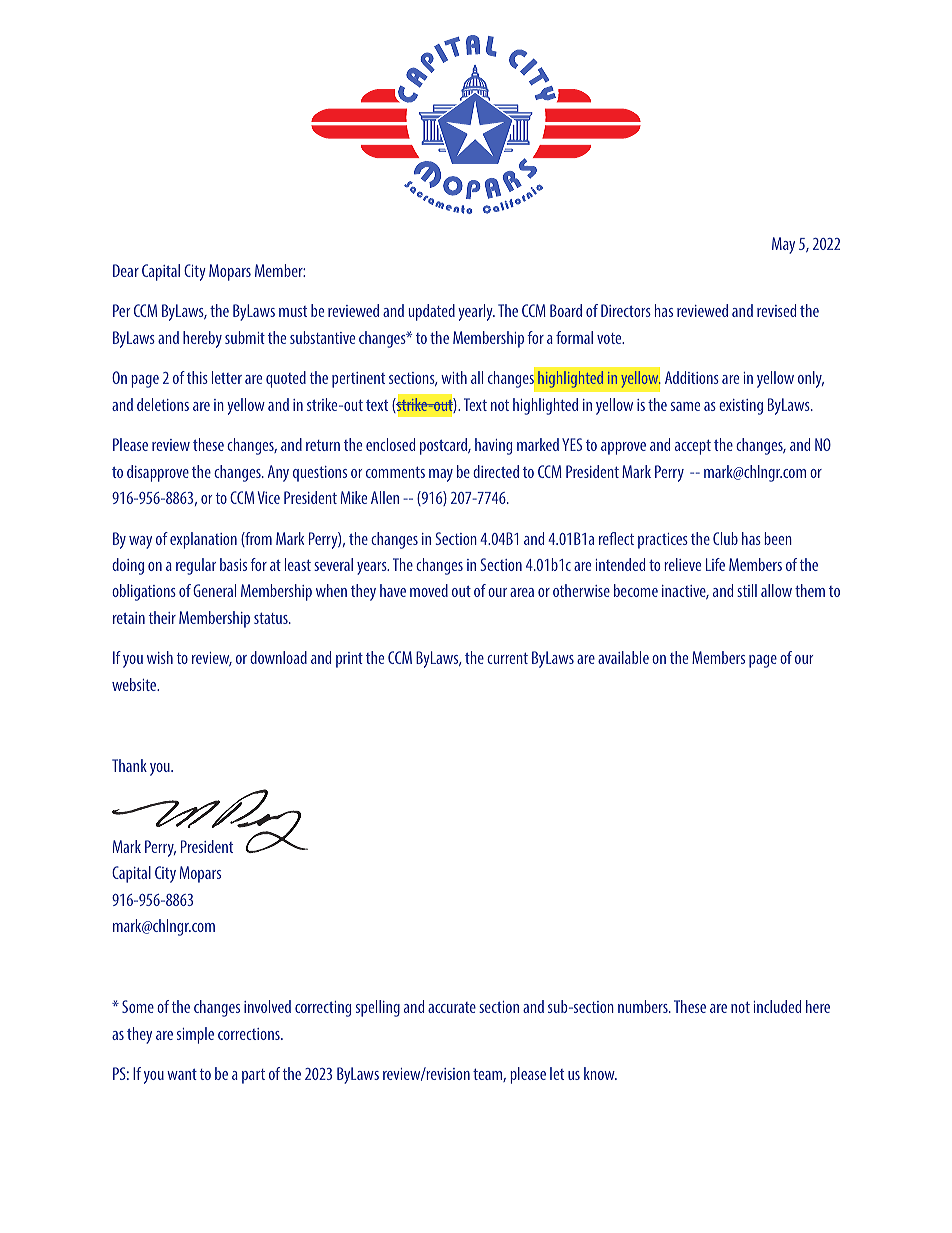 The image size is (952, 1233). What do you see at coordinates (623, 657) in the page?
I see `available` at bounding box center [623, 657].
